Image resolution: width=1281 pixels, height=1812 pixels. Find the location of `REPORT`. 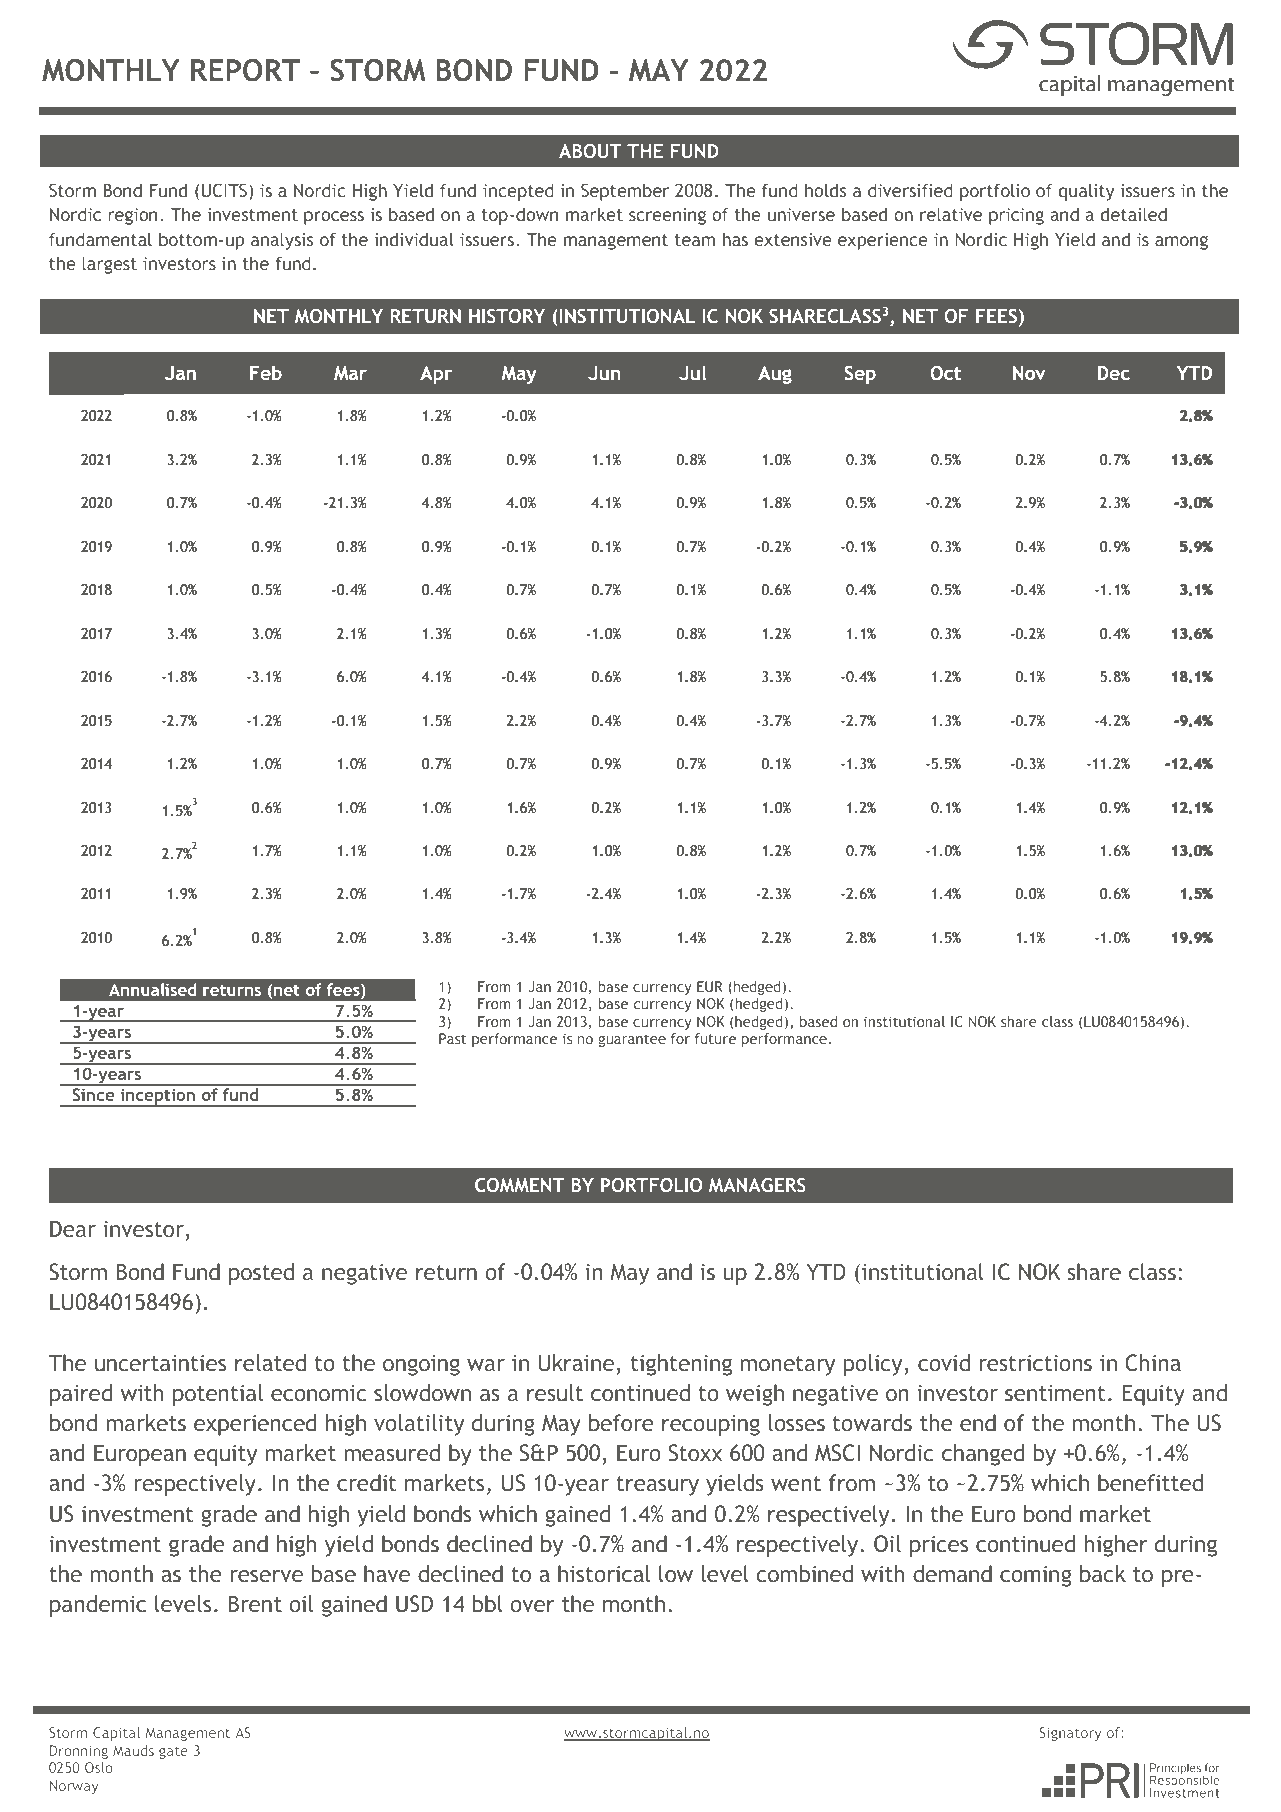

REPORT is located at coordinates (245, 70).
